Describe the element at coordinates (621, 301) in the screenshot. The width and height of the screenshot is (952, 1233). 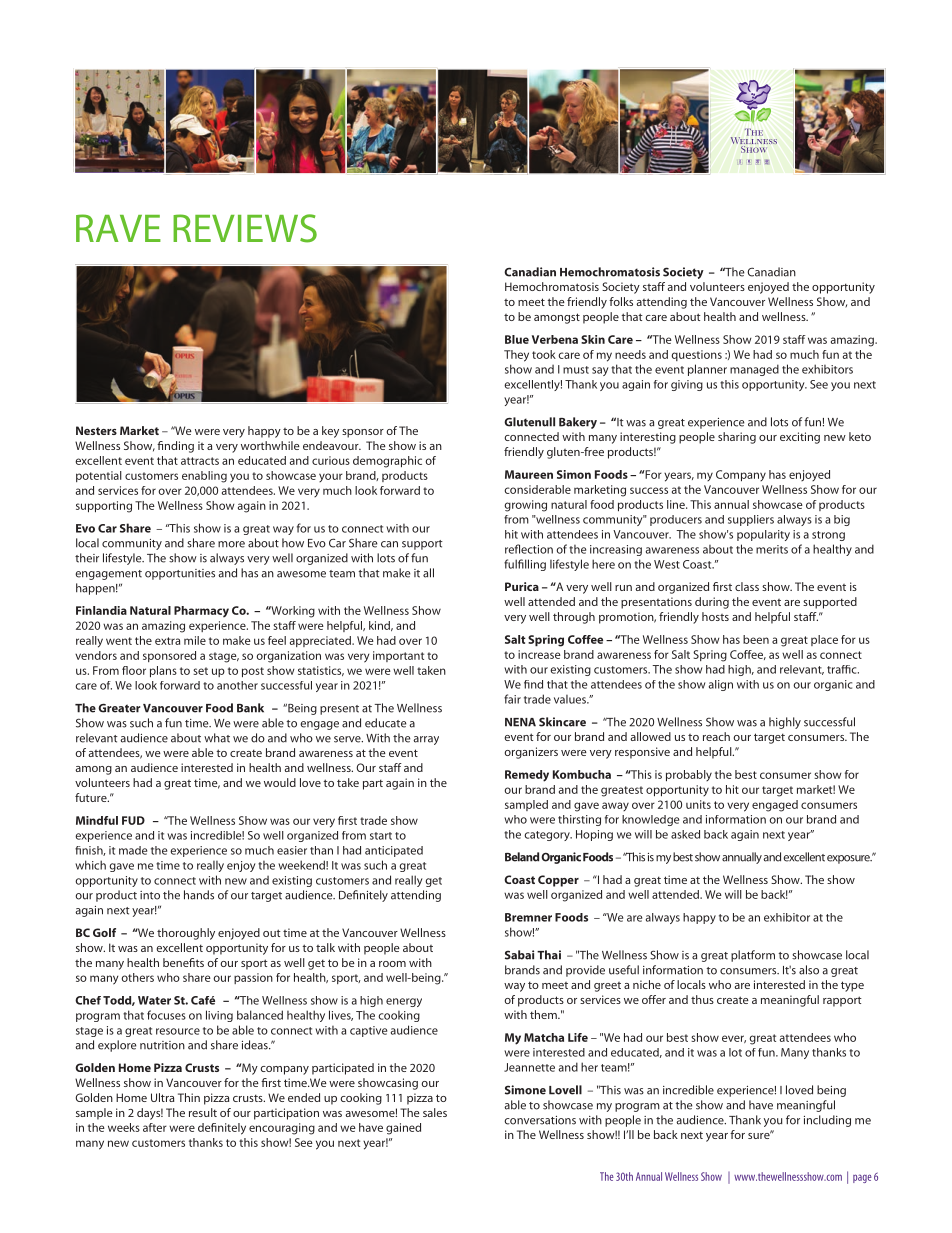
I see `folks` at that location.
